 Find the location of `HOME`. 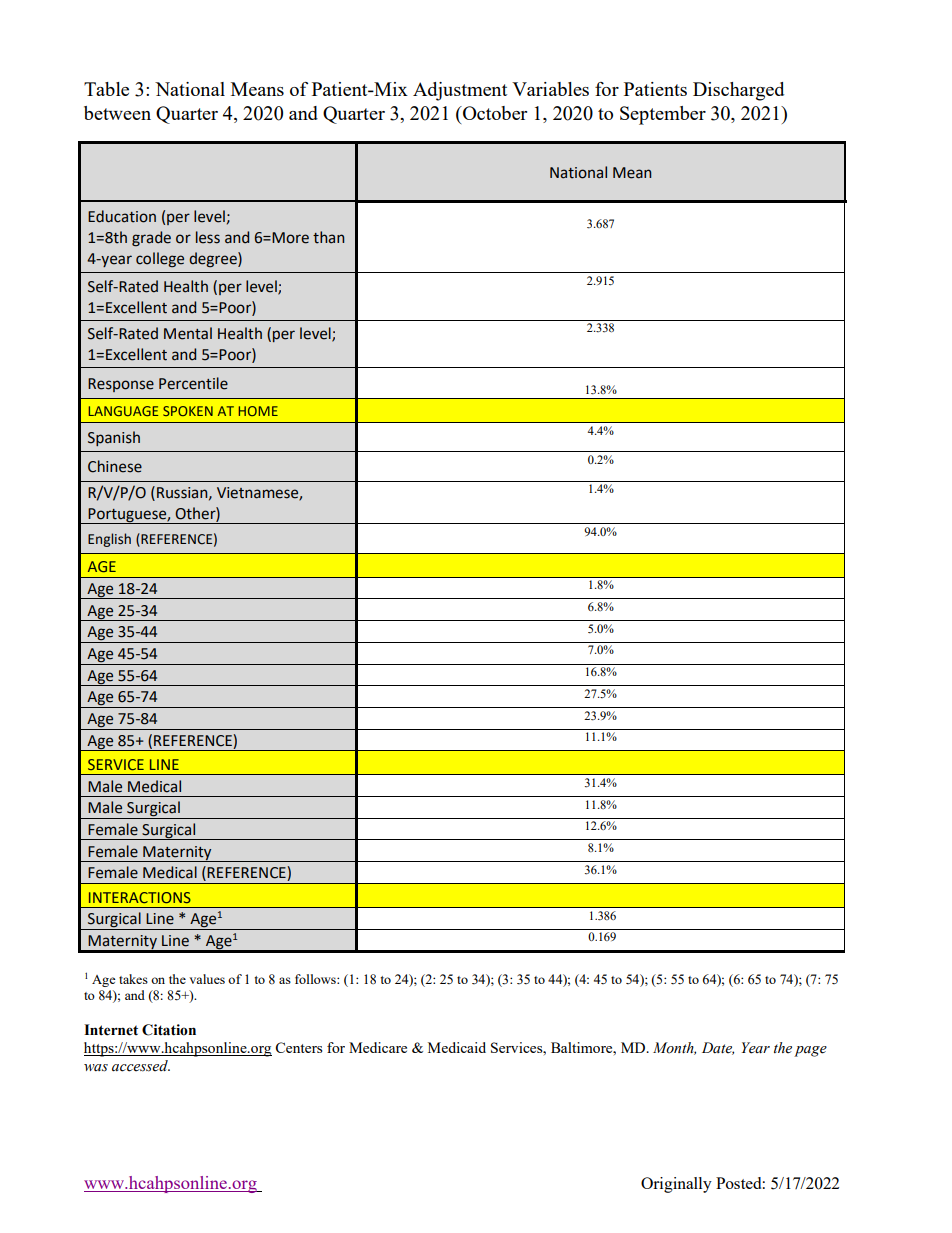

HOME is located at coordinates (258, 411).
